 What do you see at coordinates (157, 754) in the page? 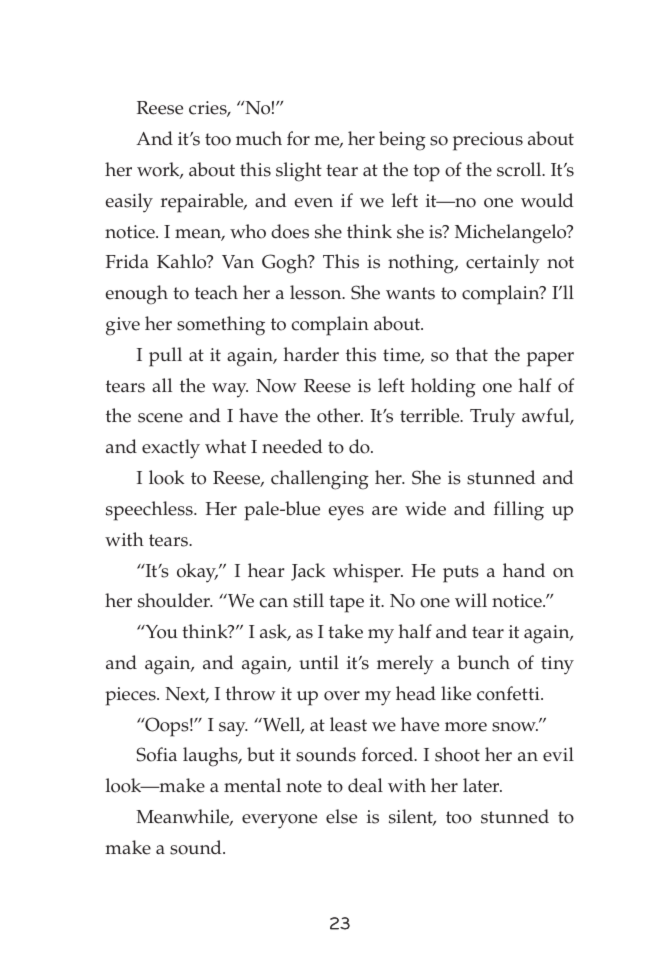
I see `Sofia` at bounding box center [157, 754].
